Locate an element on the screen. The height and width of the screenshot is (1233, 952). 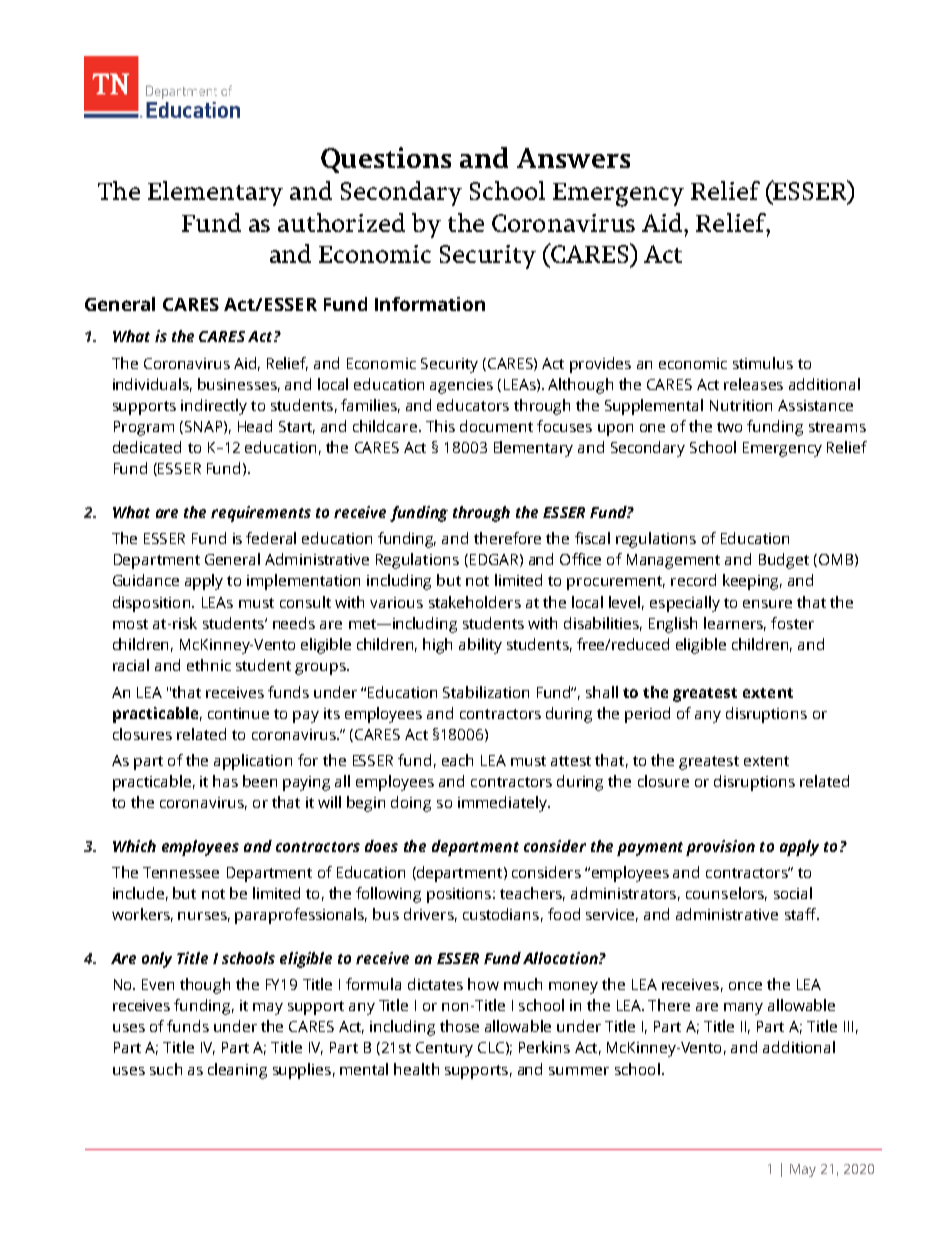
those is located at coordinates (459, 1026).
